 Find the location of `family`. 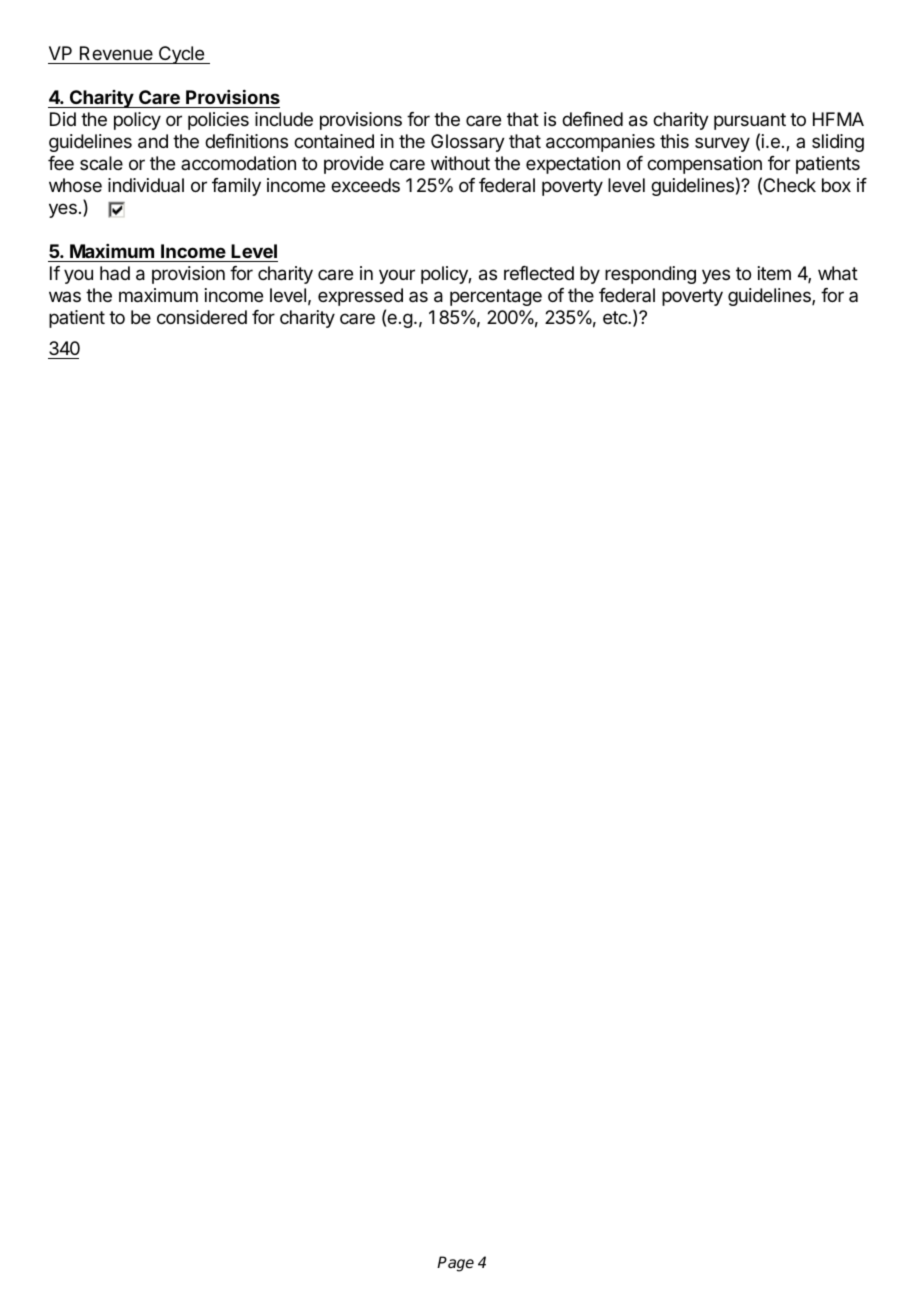

family is located at coordinates (236, 187).
